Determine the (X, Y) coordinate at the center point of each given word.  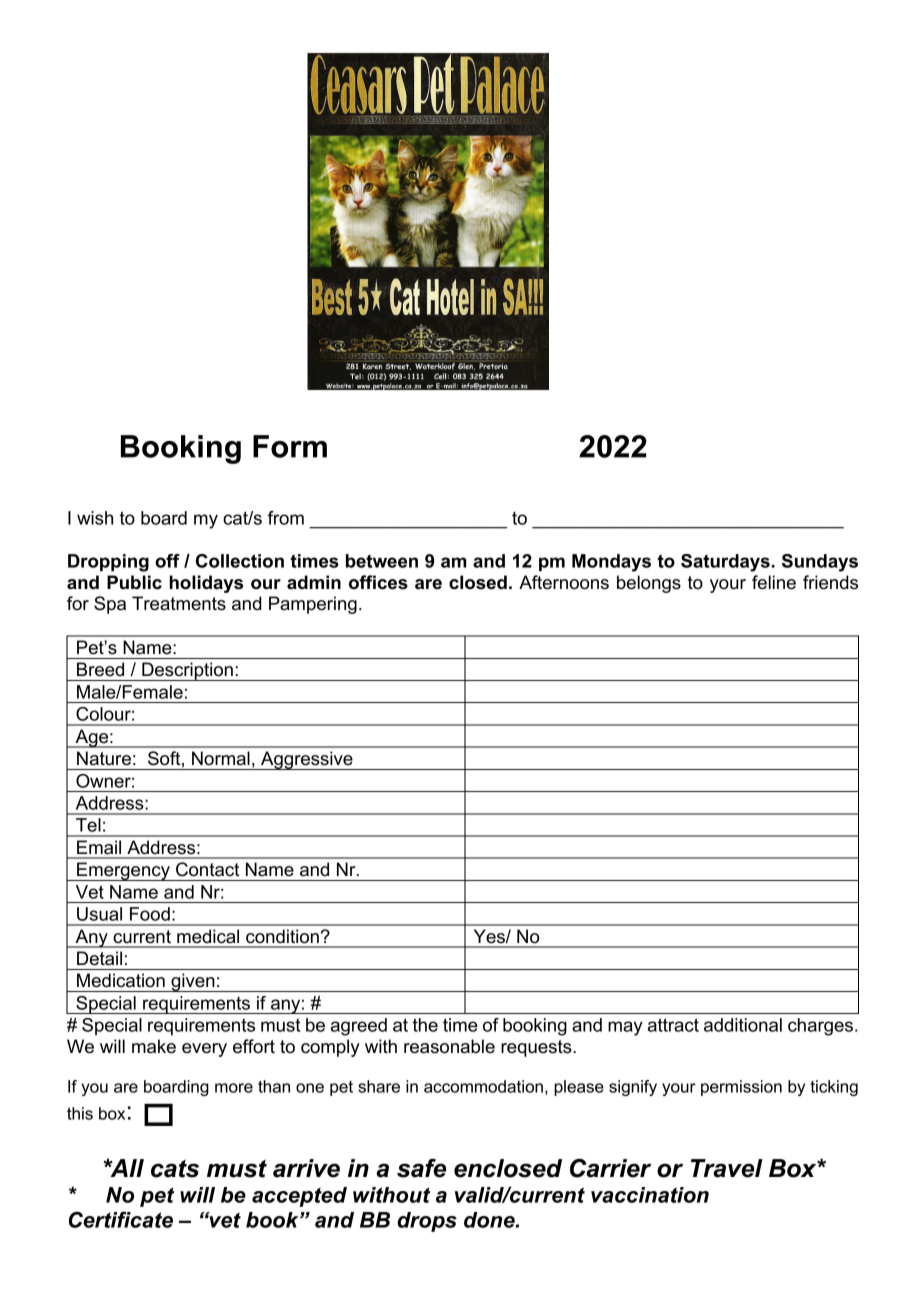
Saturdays (725, 563)
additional (743, 1025)
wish (95, 518)
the (425, 1025)
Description (187, 671)
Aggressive (307, 760)
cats (175, 1169)
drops (427, 1222)
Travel (727, 1168)
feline (774, 582)
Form (290, 446)
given (193, 982)
